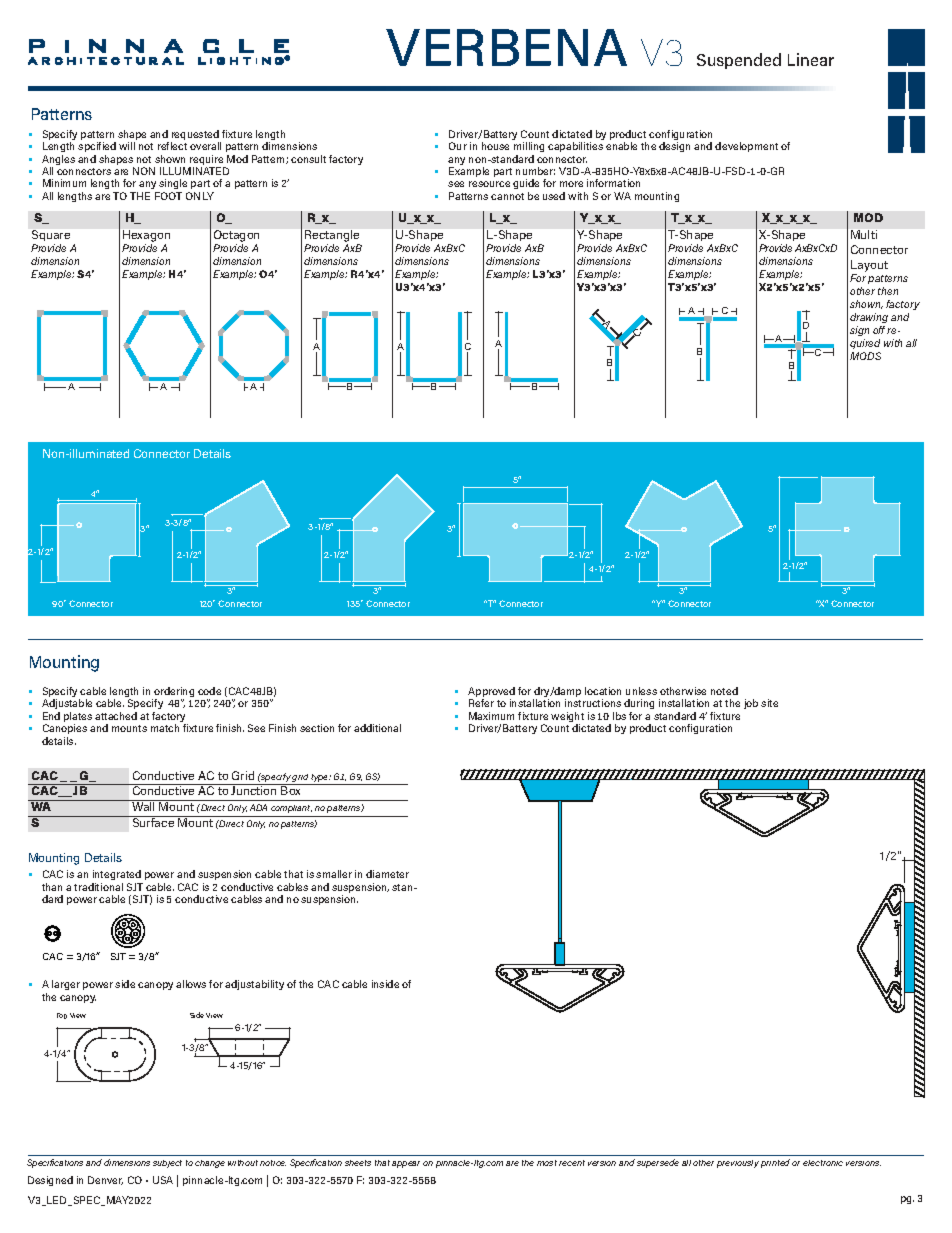  I want to click on subject, so click(167, 1164).
